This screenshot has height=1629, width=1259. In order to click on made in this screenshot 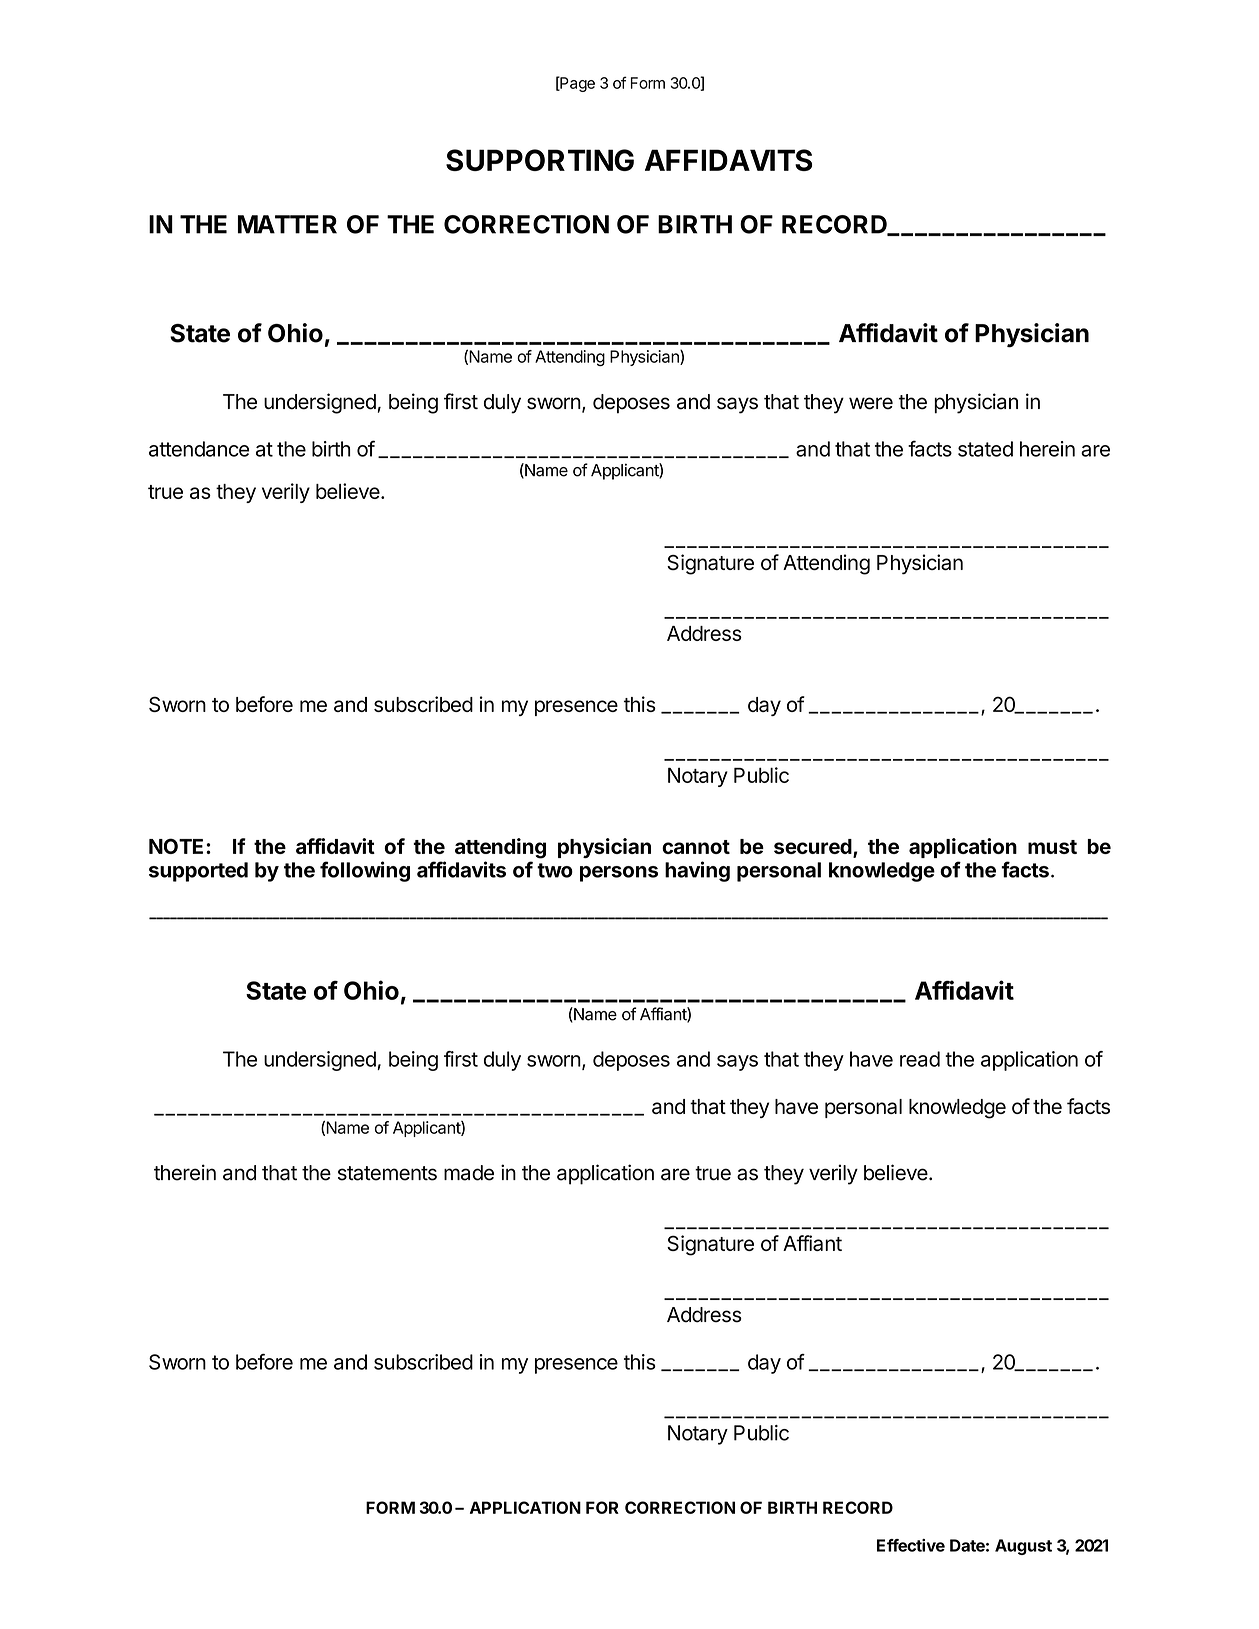, I will do `click(469, 1173)`.
